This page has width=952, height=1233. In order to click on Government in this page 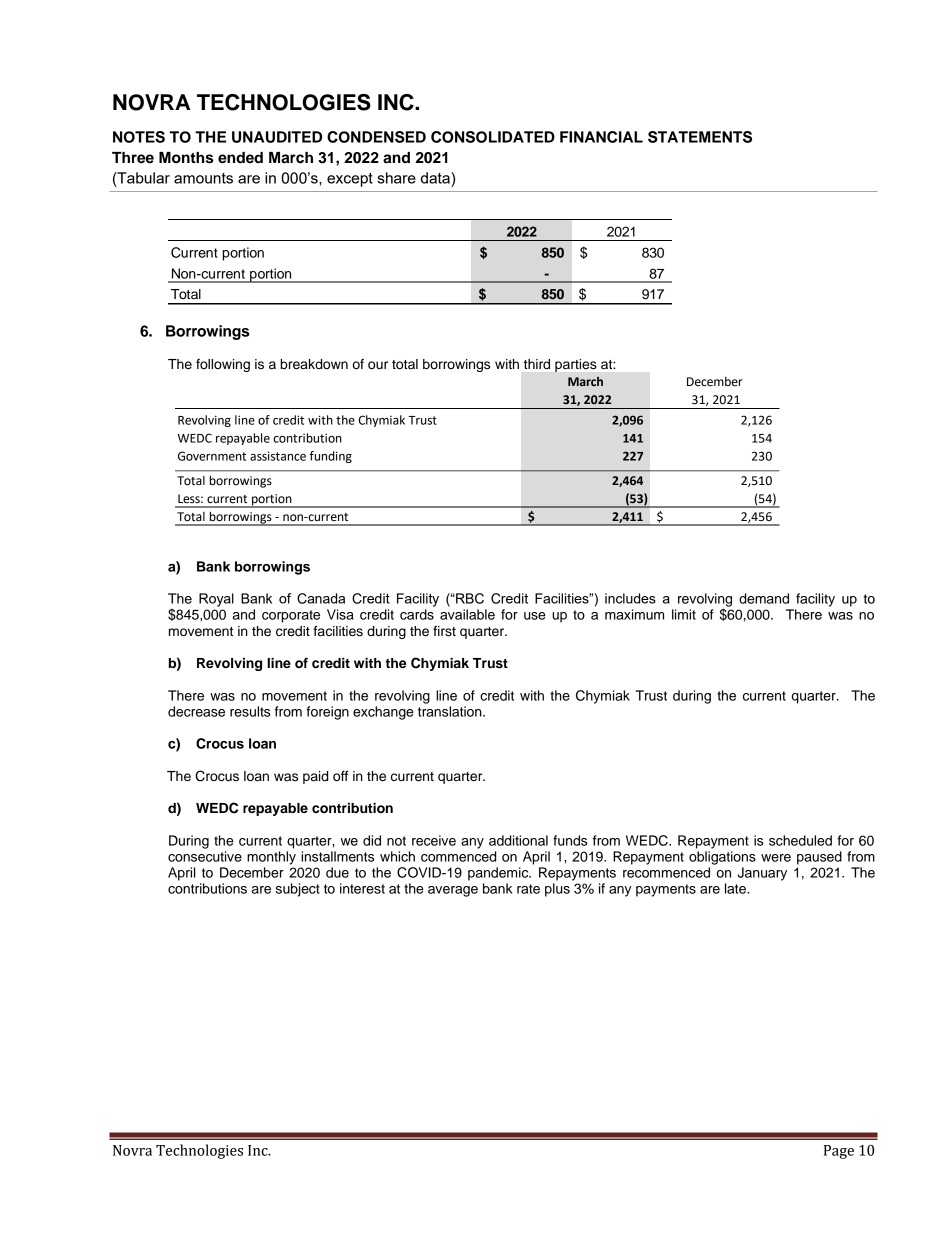, I will do `click(212, 456)`.
